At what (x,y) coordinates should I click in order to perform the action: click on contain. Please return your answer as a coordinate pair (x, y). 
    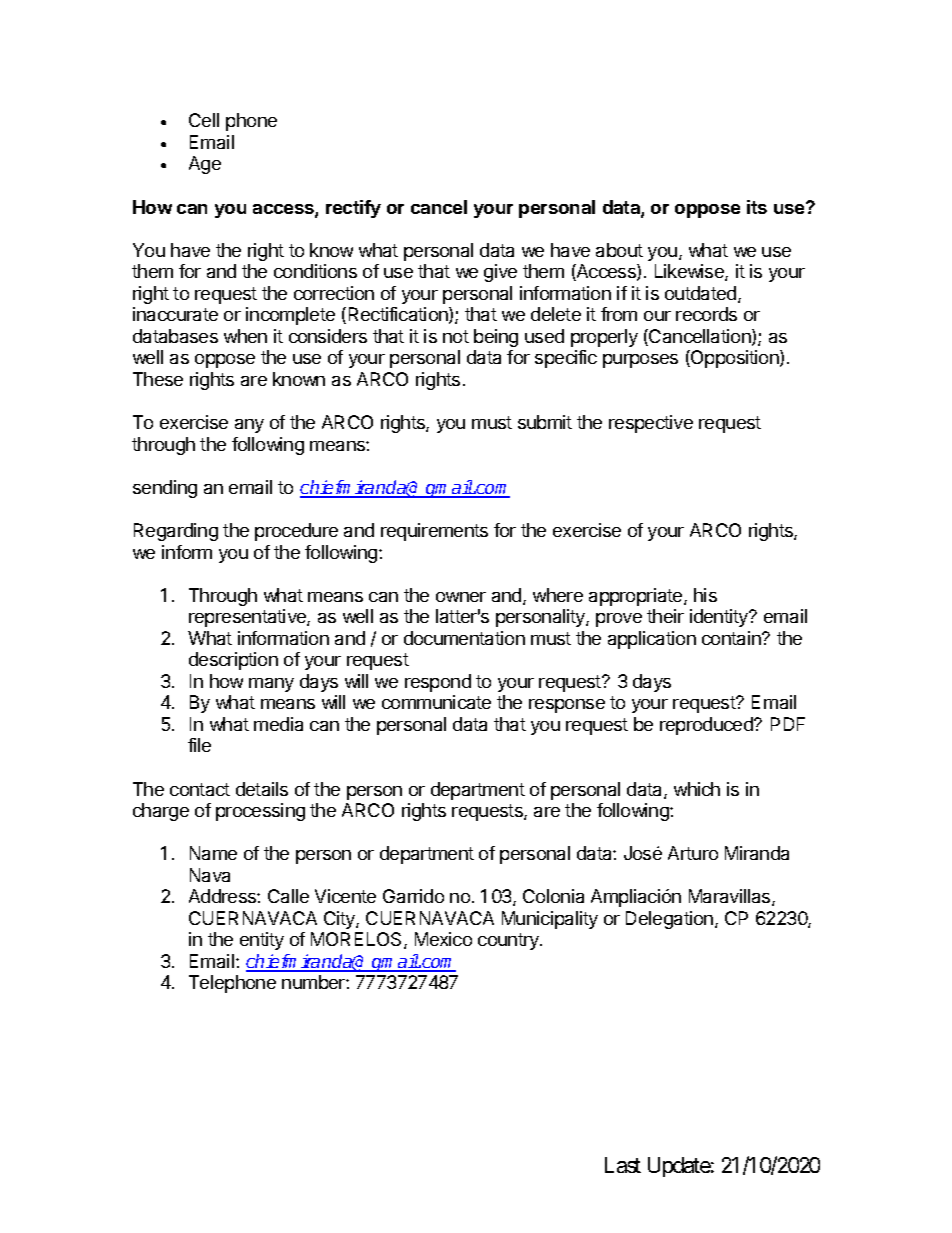
    Looking at the image, I should click on (732, 638).
